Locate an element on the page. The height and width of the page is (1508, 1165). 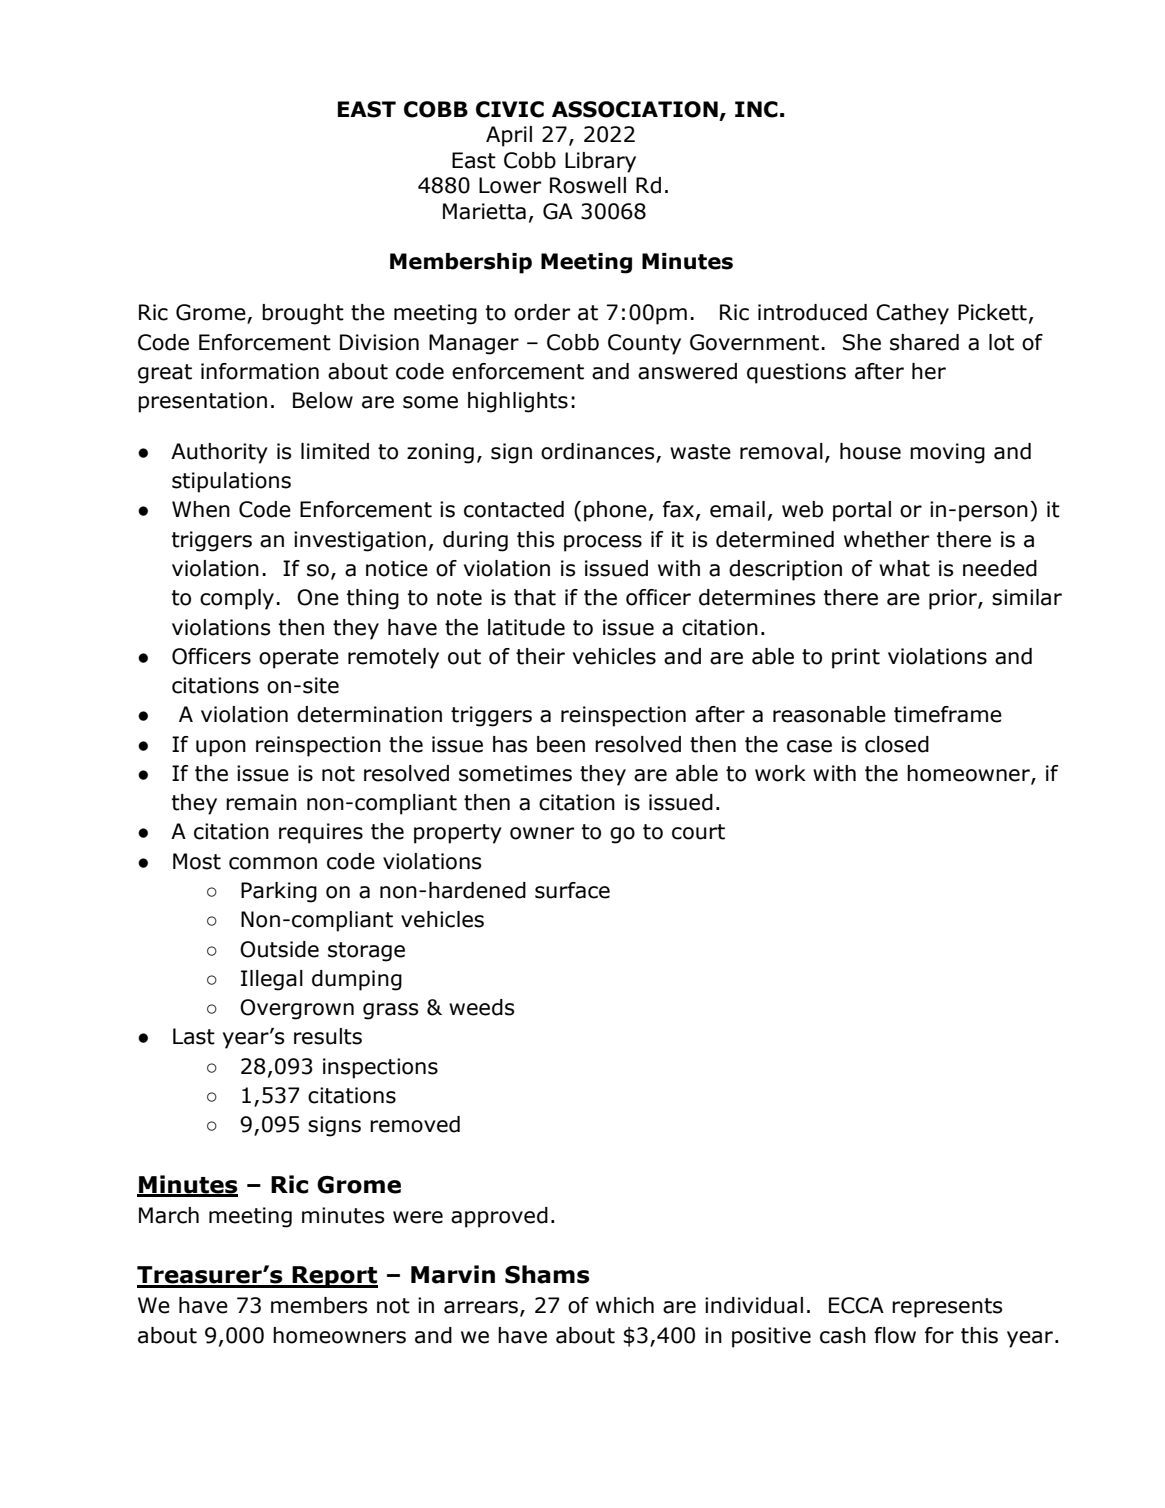
which is located at coordinates (625, 1305).
